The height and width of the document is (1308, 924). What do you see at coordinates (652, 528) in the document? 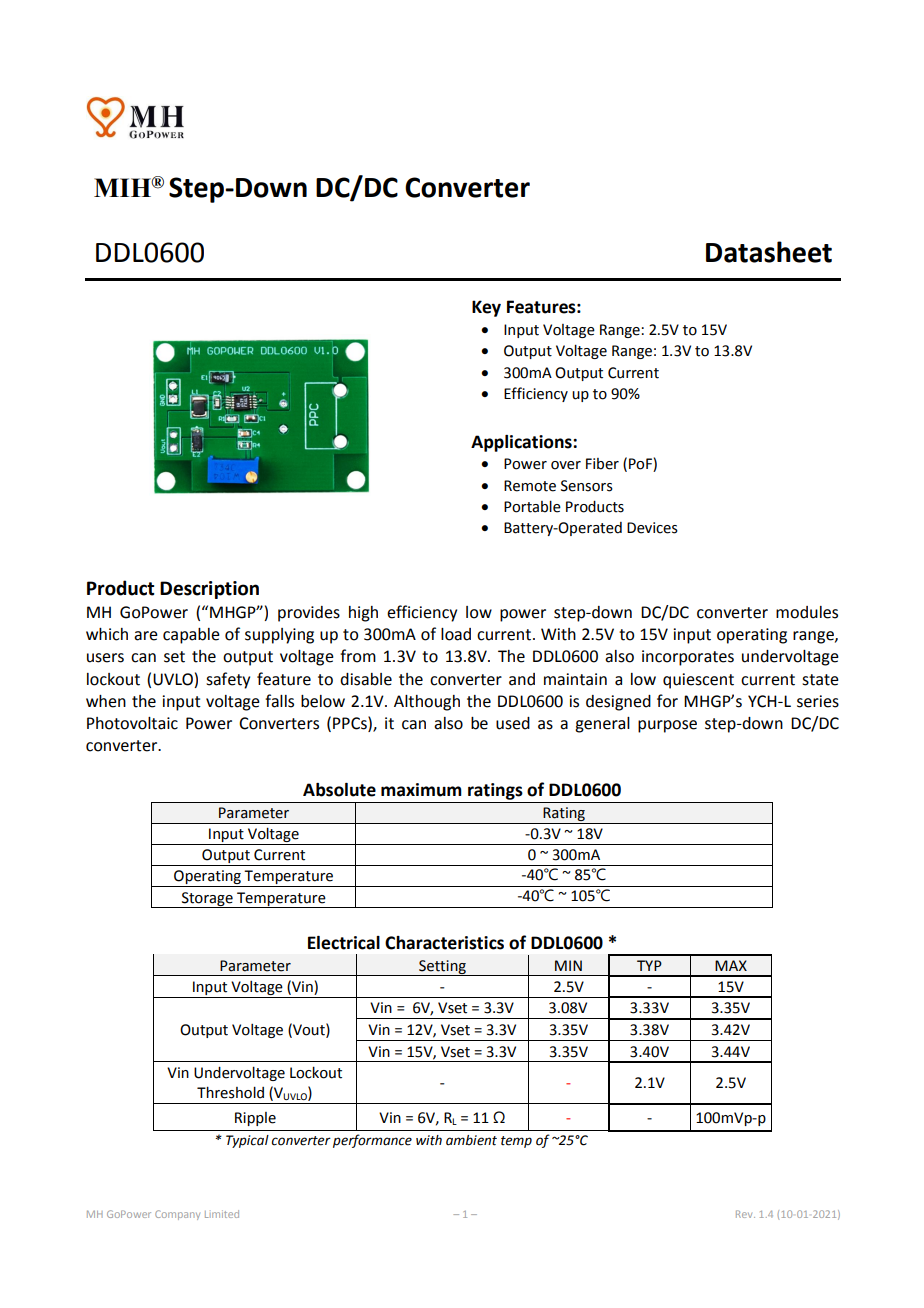
I see `Devices` at bounding box center [652, 528].
